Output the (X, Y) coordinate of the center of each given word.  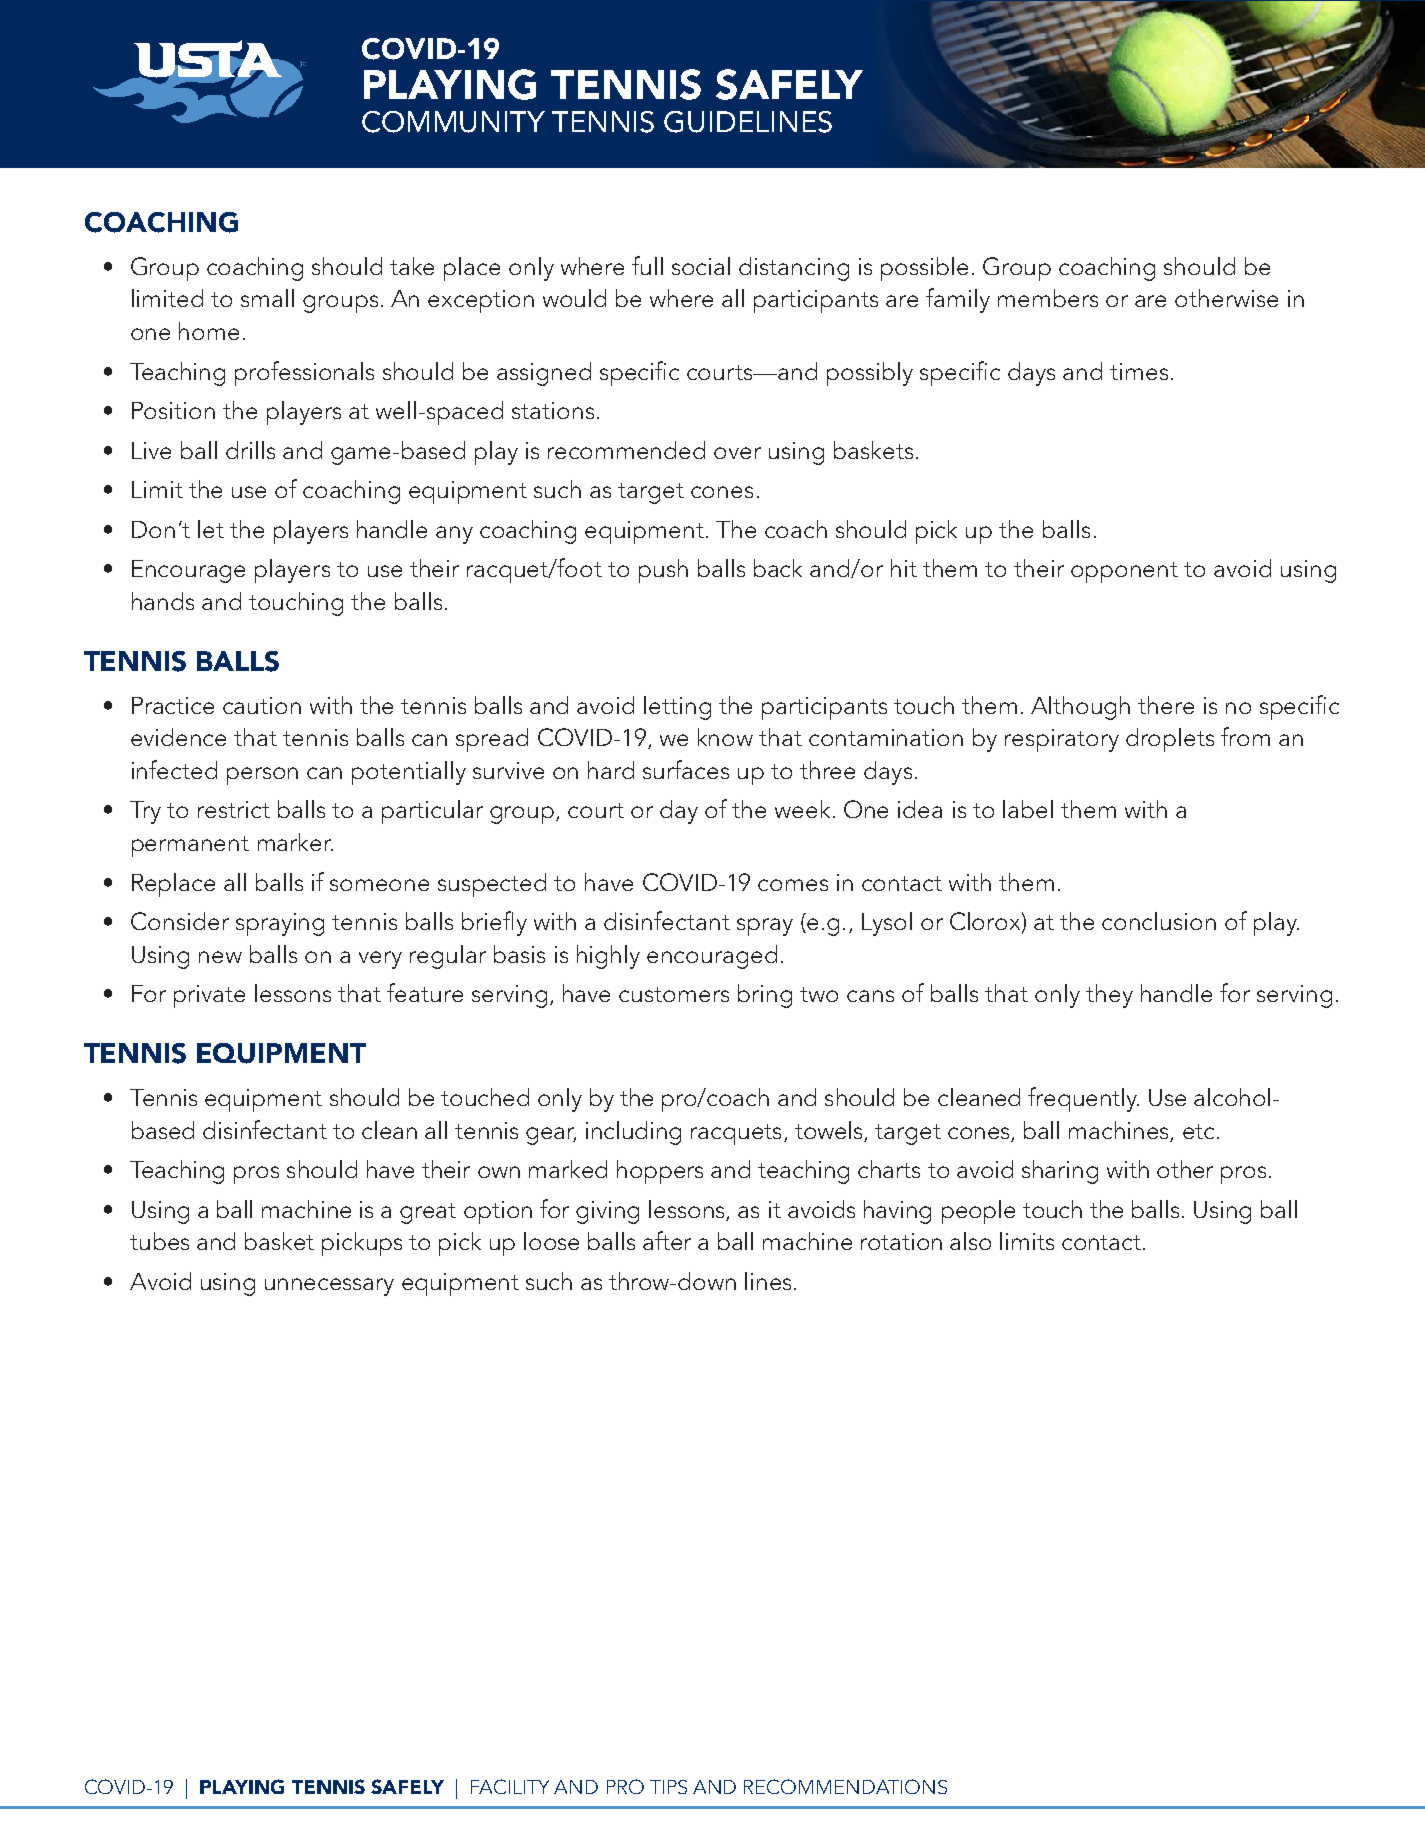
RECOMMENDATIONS (845, 1786)
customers (674, 994)
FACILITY (510, 1786)
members (1048, 298)
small (267, 298)
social (701, 266)
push (663, 571)
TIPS (668, 1787)
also (970, 1241)
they (1109, 996)
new (220, 957)
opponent (1124, 572)
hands (163, 601)
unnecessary (329, 1287)
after (667, 1240)
